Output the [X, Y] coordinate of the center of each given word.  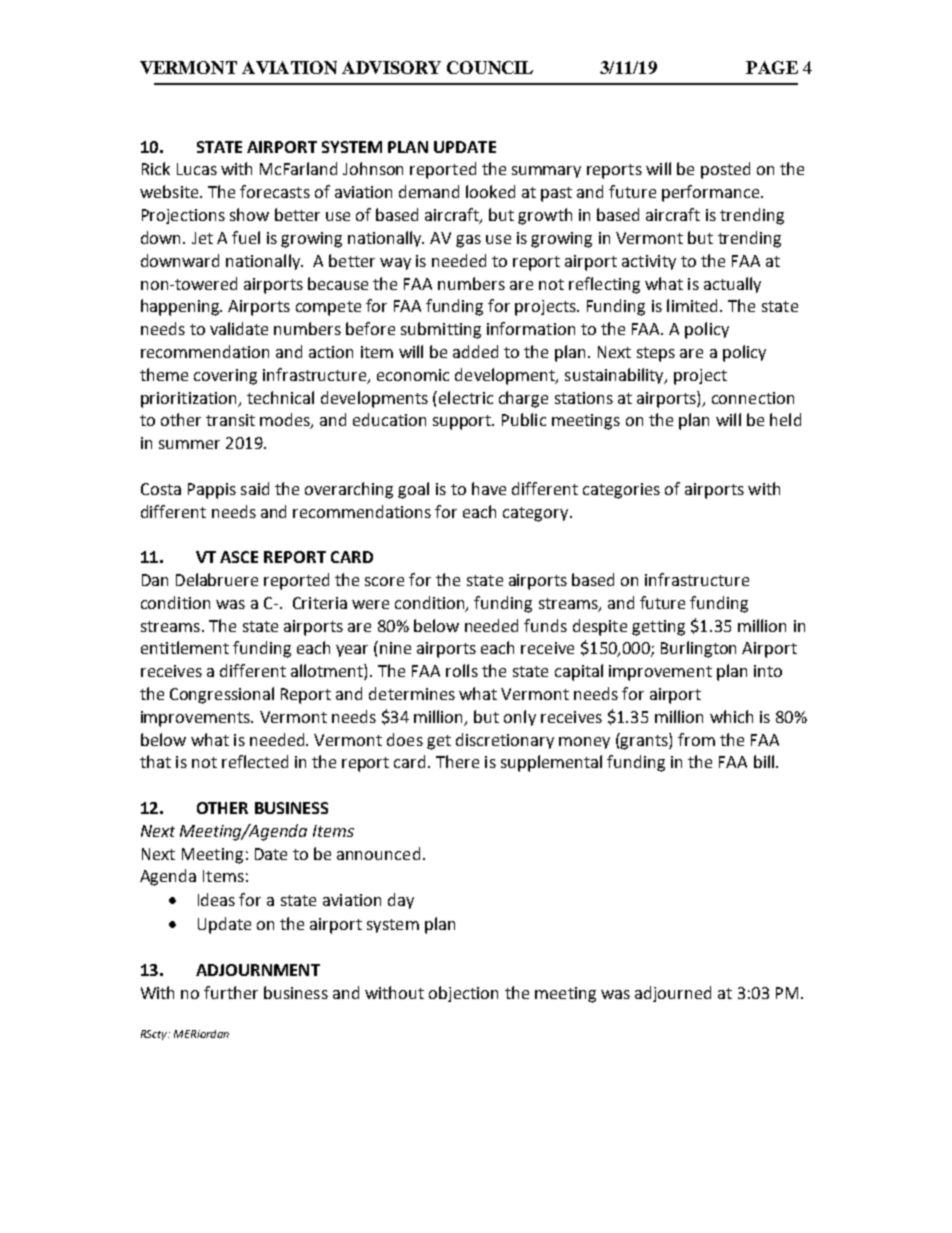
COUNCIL [490, 67]
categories [621, 491]
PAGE [772, 67]
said [255, 488]
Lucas [197, 169]
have [489, 488]
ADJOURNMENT [258, 970]
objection [463, 994]
